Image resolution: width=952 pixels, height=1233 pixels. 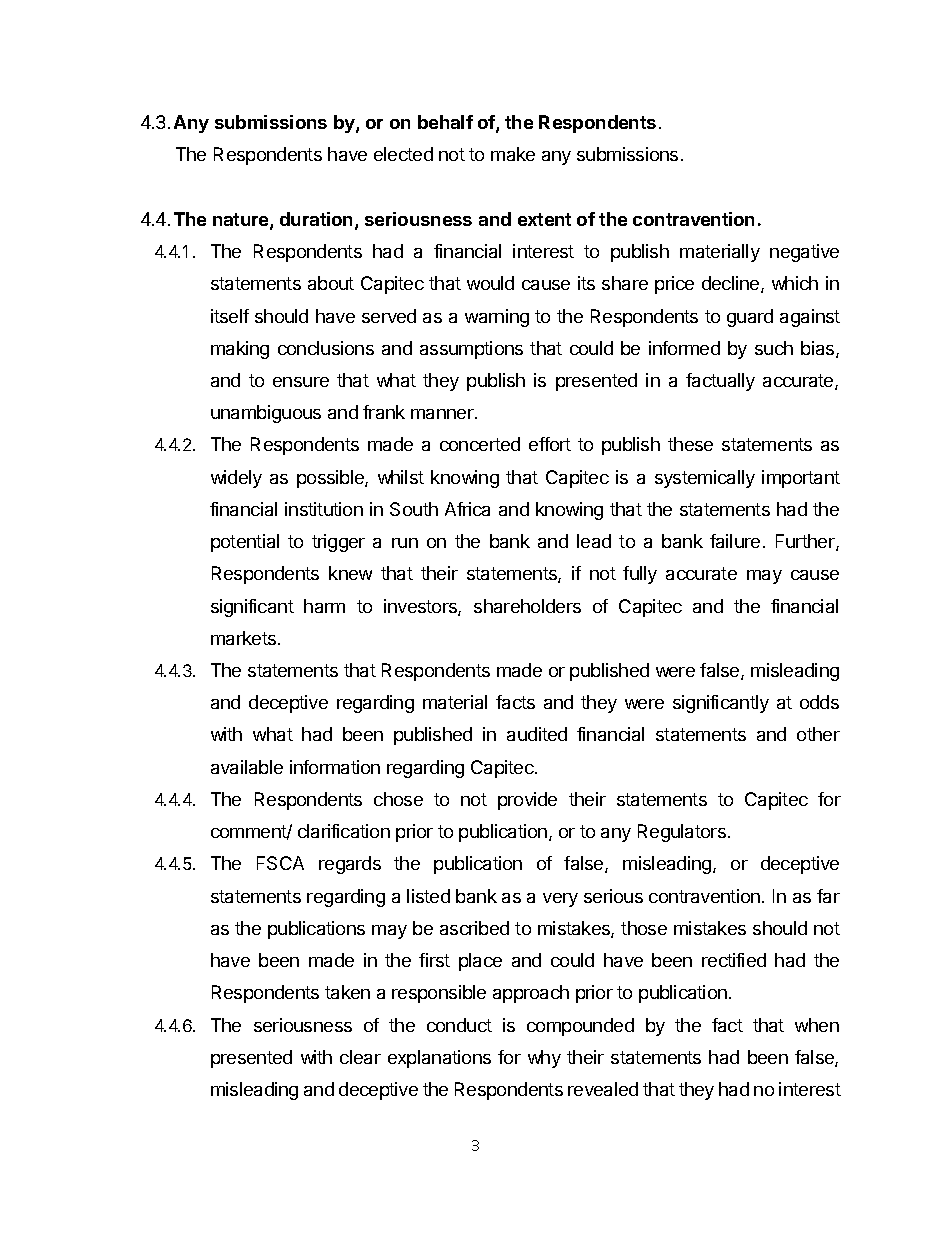 What do you see at coordinates (682, 833) in the screenshot?
I see `Regulators` at bounding box center [682, 833].
